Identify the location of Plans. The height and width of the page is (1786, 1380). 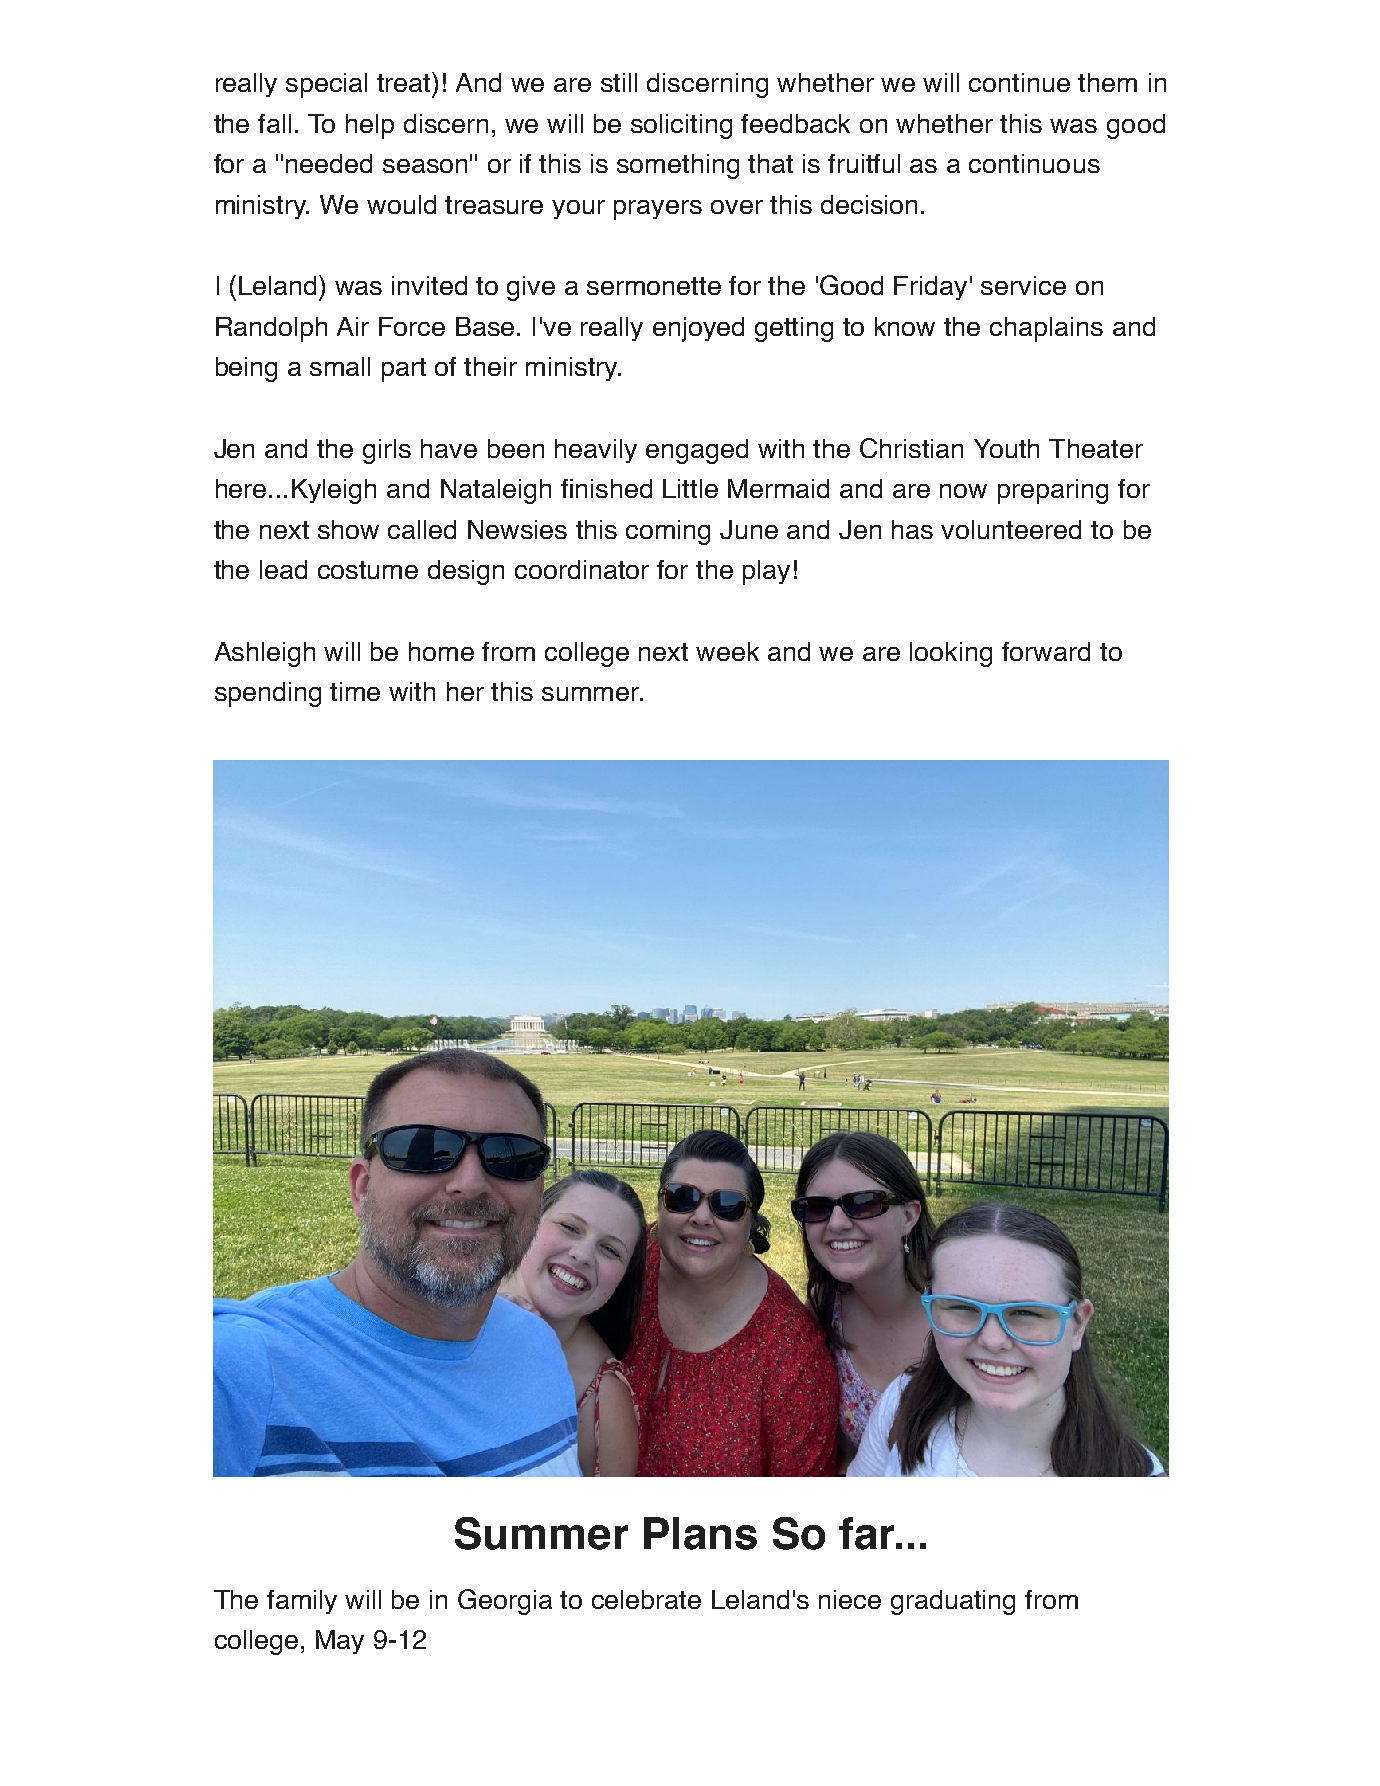
(700, 1533).
